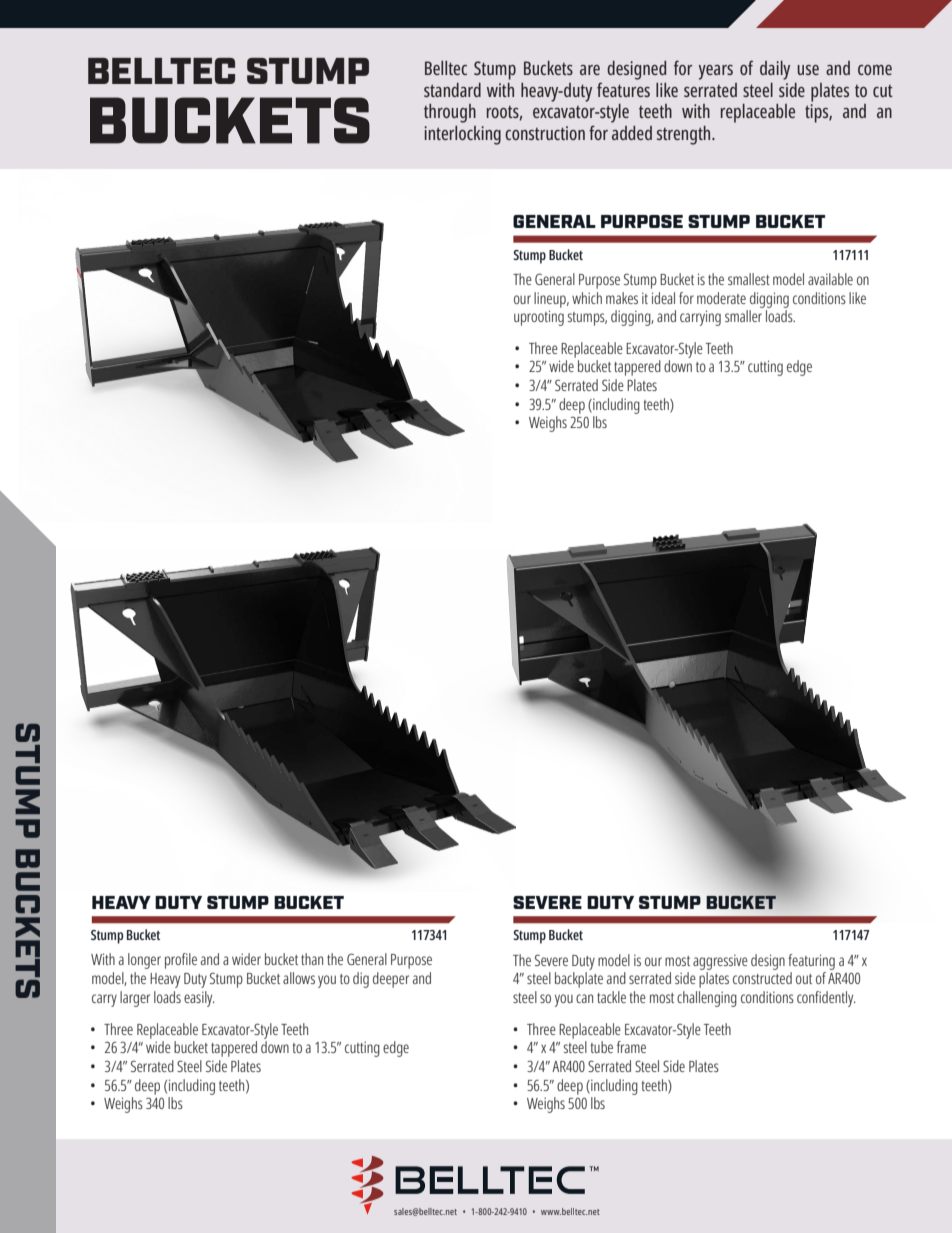 The width and height of the screenshot is (952, 1233). Describe the element at coordinates (721, 298) in the screenshot. I see `moderate` at that location.
